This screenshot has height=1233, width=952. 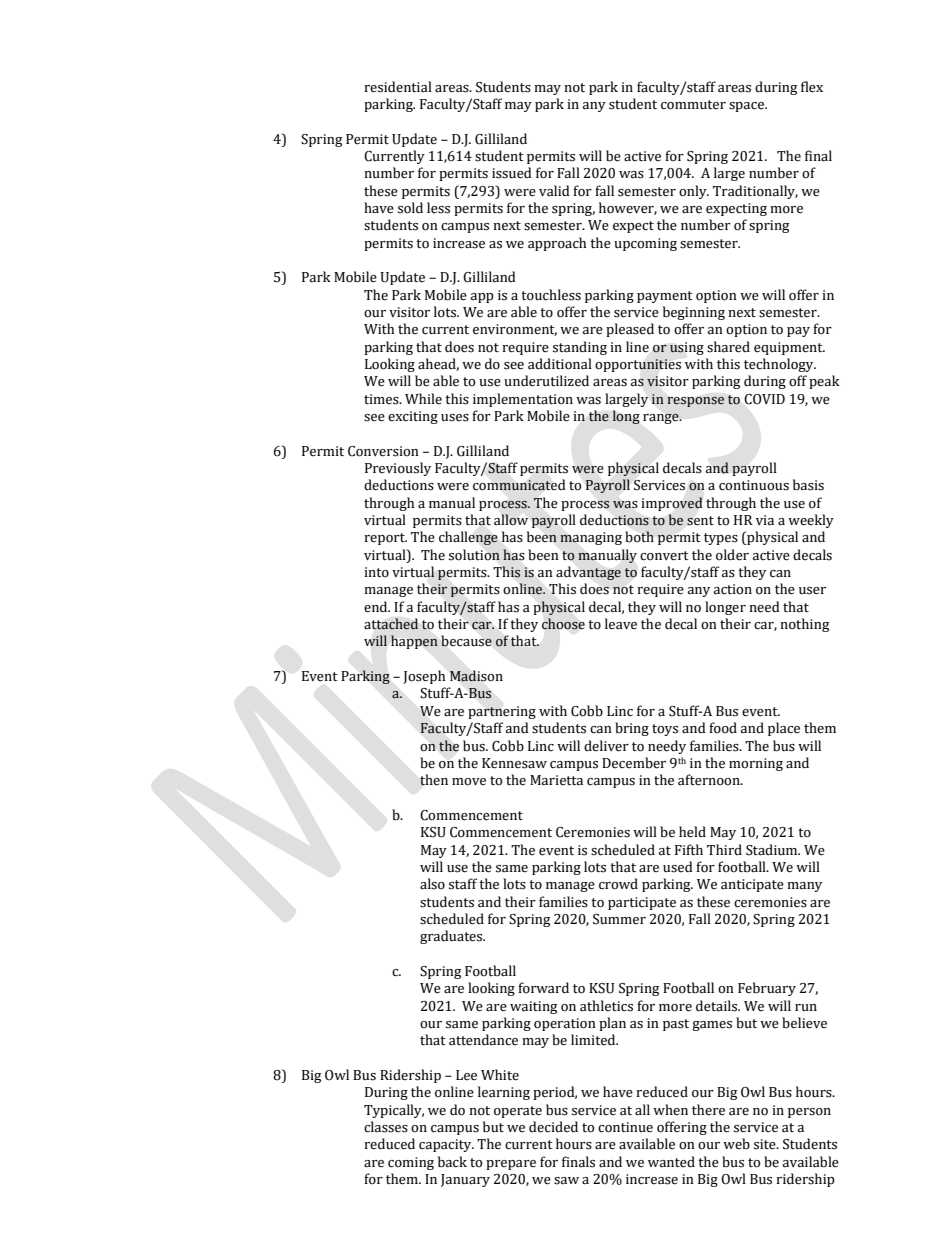 I want to click on valid, so click(x=554, y=191).
